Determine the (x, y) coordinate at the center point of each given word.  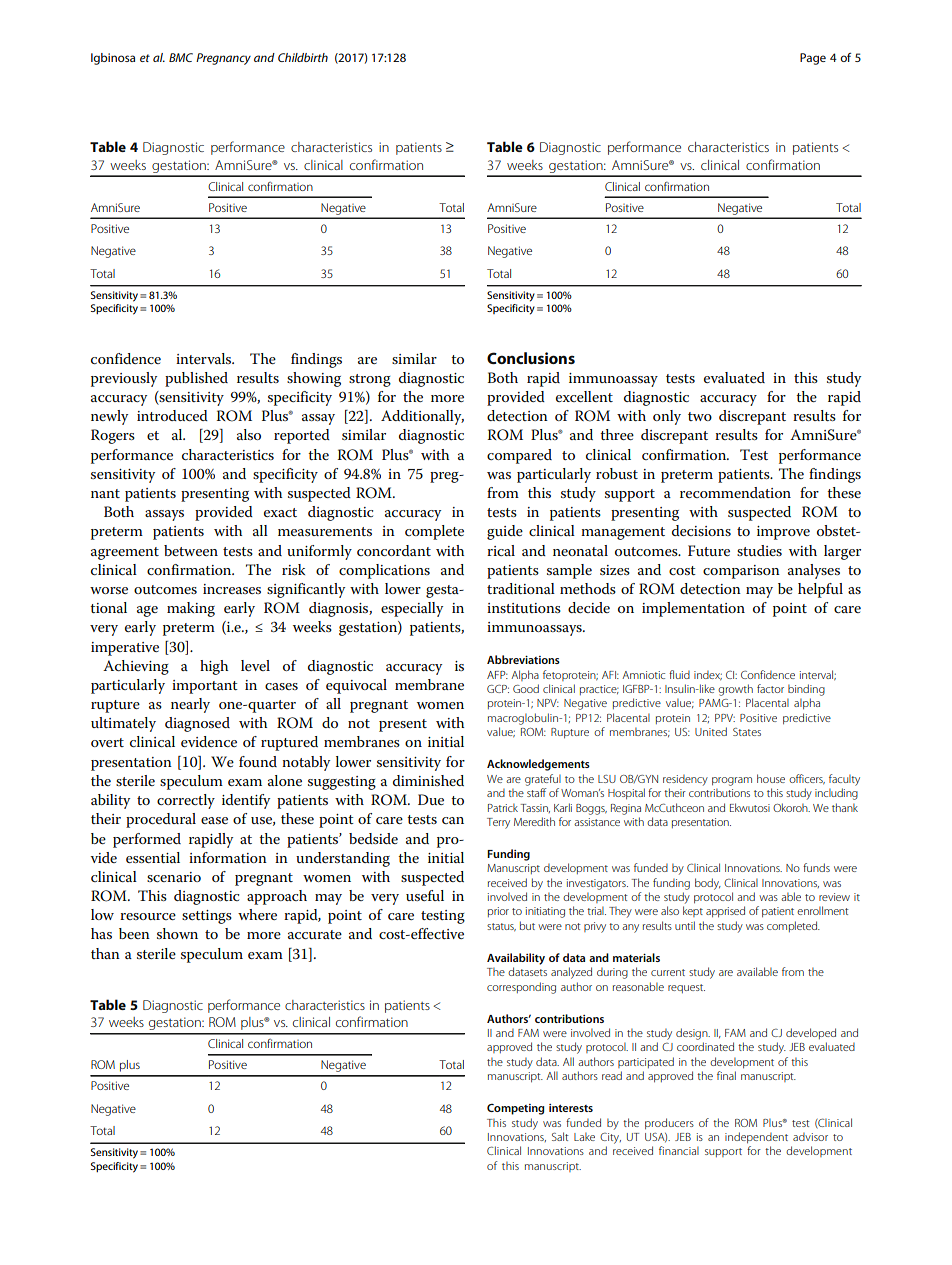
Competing (515, 1109)
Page (813, 59)
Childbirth (303, 57)
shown (177, 933)
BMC (181, 57)
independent (756, 1138)
